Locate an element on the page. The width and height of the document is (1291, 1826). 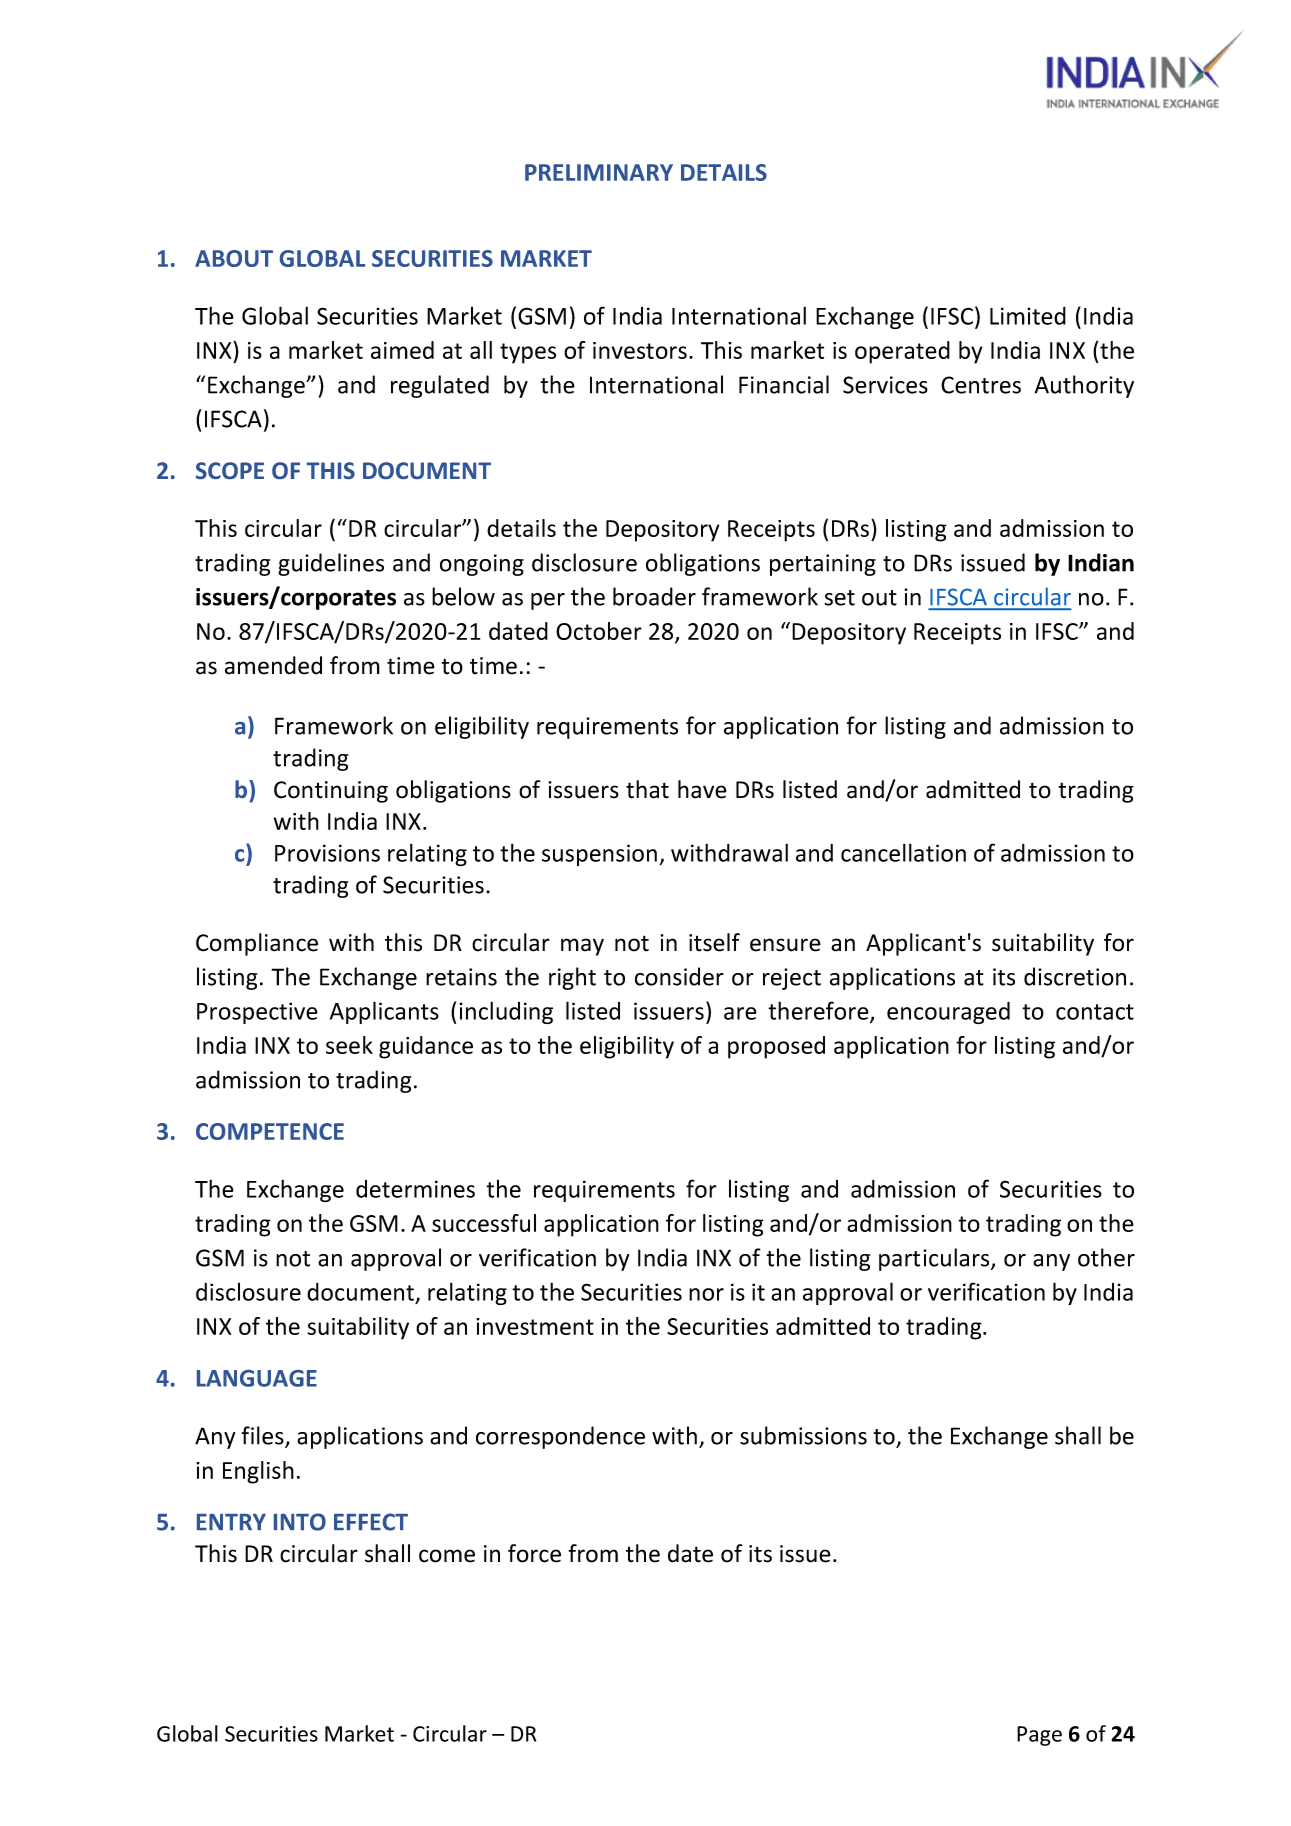
guidelines is located at coordinates (331, 564).
